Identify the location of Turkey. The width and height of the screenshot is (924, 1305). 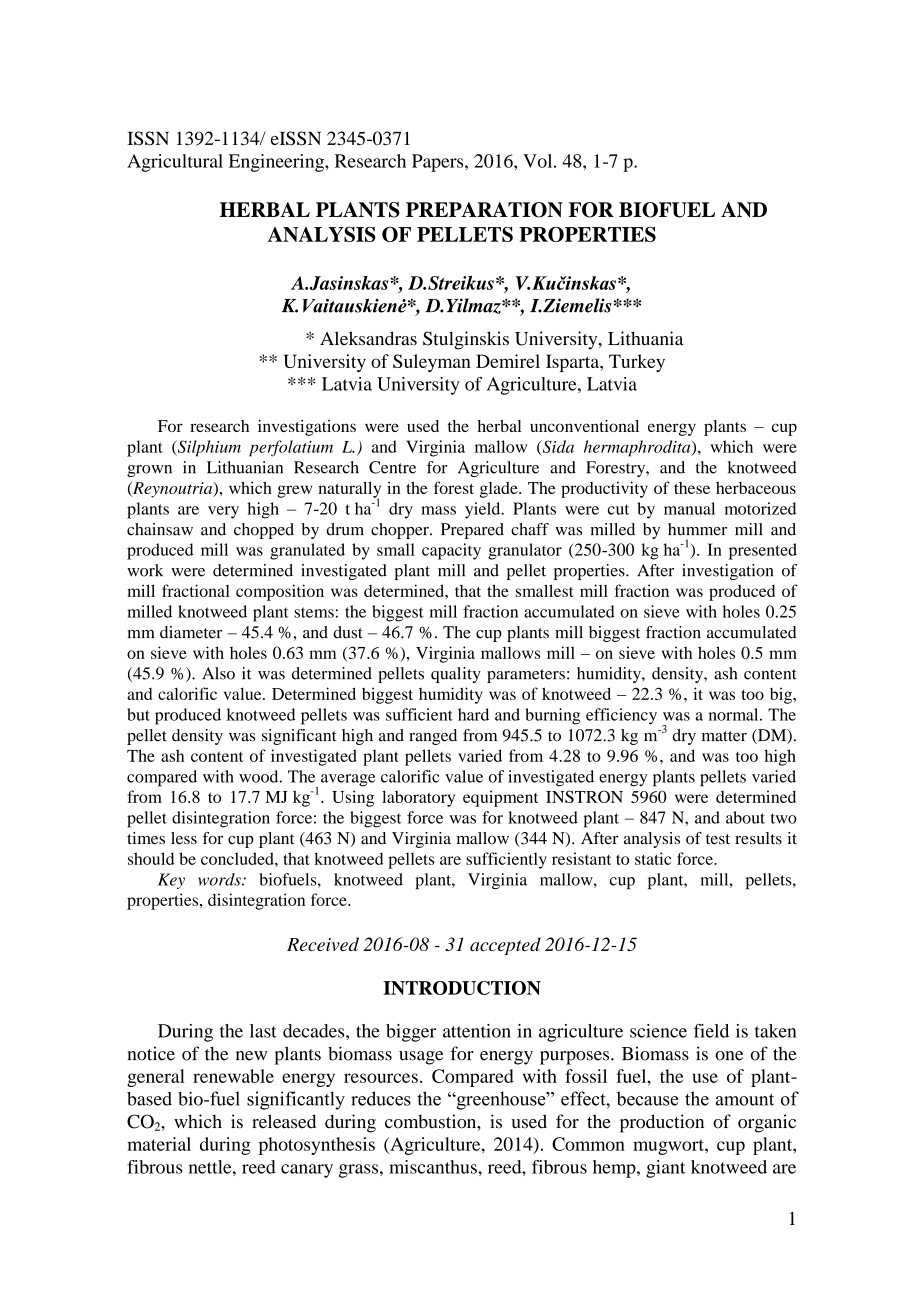
(637, 363).
